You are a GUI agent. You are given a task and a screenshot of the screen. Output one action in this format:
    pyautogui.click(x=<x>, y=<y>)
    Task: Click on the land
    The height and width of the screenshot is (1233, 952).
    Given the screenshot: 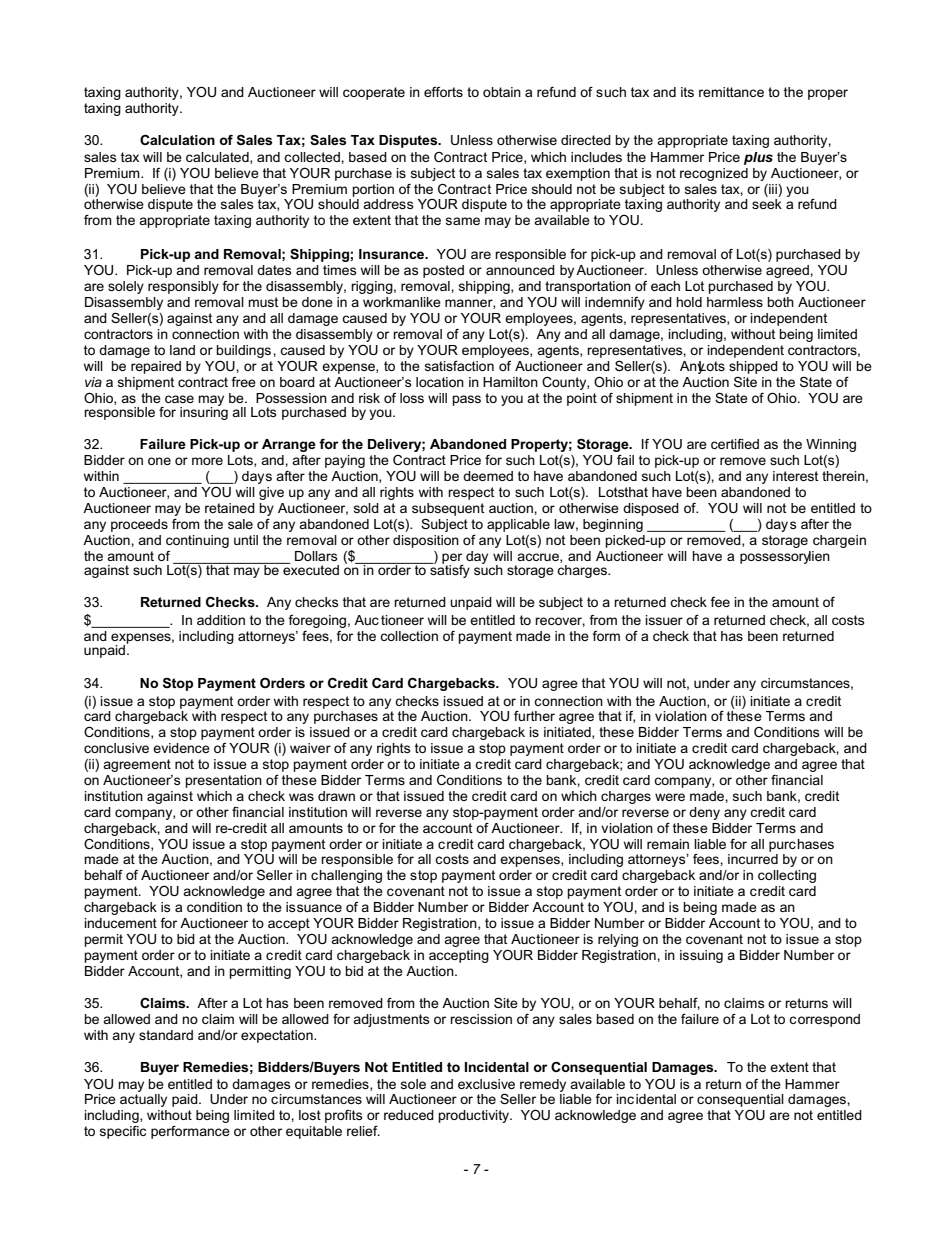 What is the action you would take?
    pyautogui.click(x=182, y=350)
